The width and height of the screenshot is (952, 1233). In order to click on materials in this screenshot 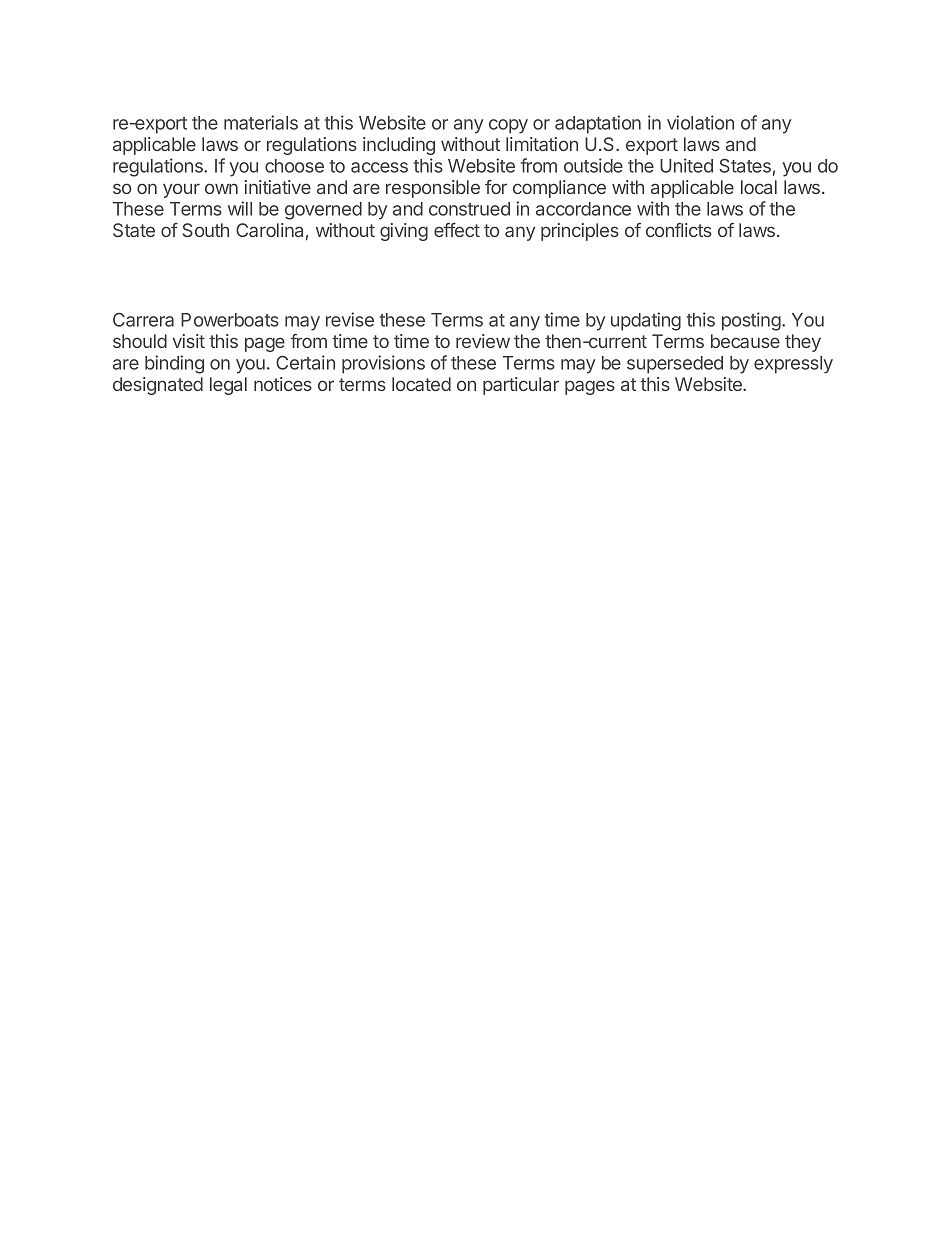, I will do `click(261, 122)`.
